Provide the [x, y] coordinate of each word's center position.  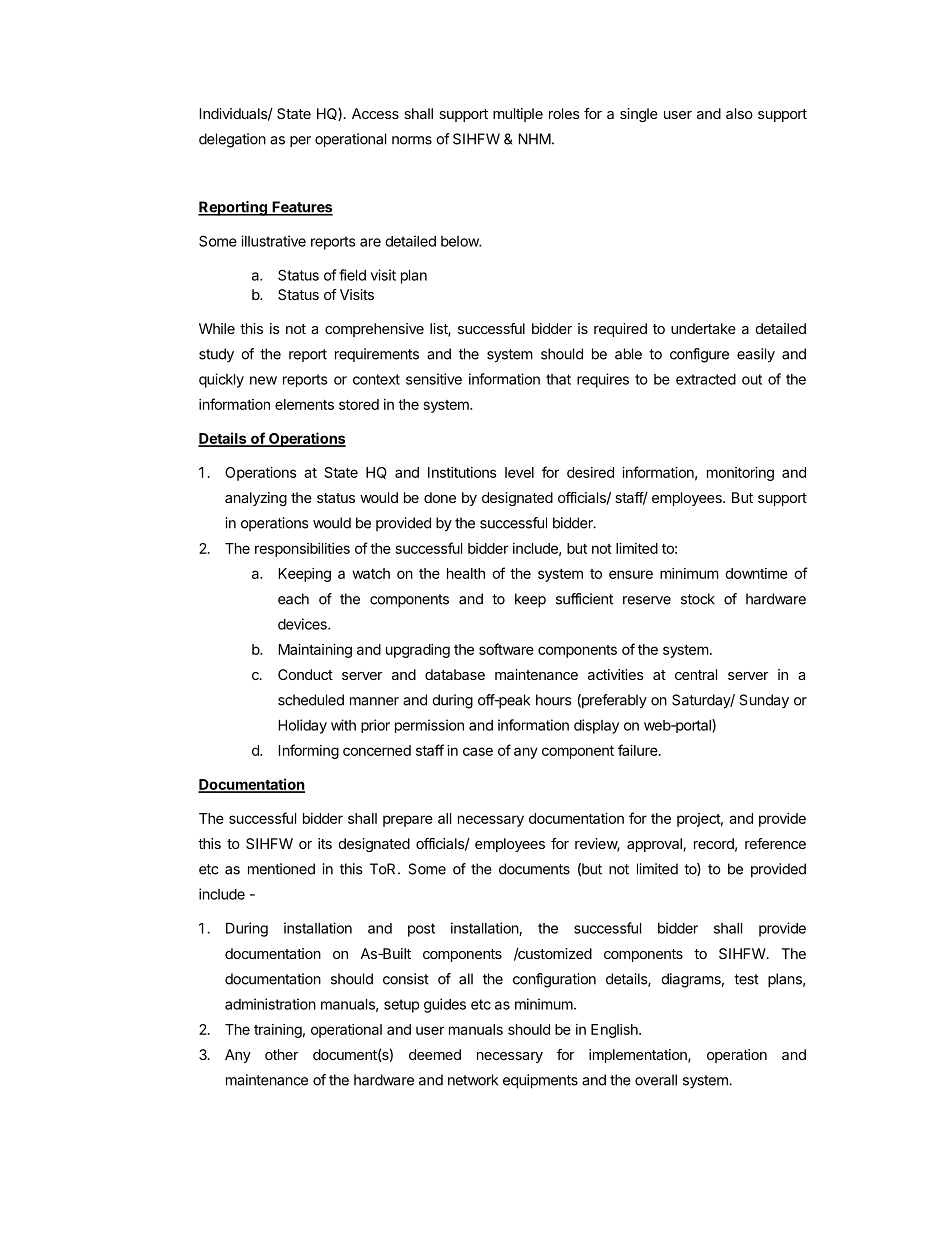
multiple [518, 115]
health [466, 573]
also [739, 113]
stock [698, 599]
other [281, 1054]
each [293, 599]
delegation [232, 140]
